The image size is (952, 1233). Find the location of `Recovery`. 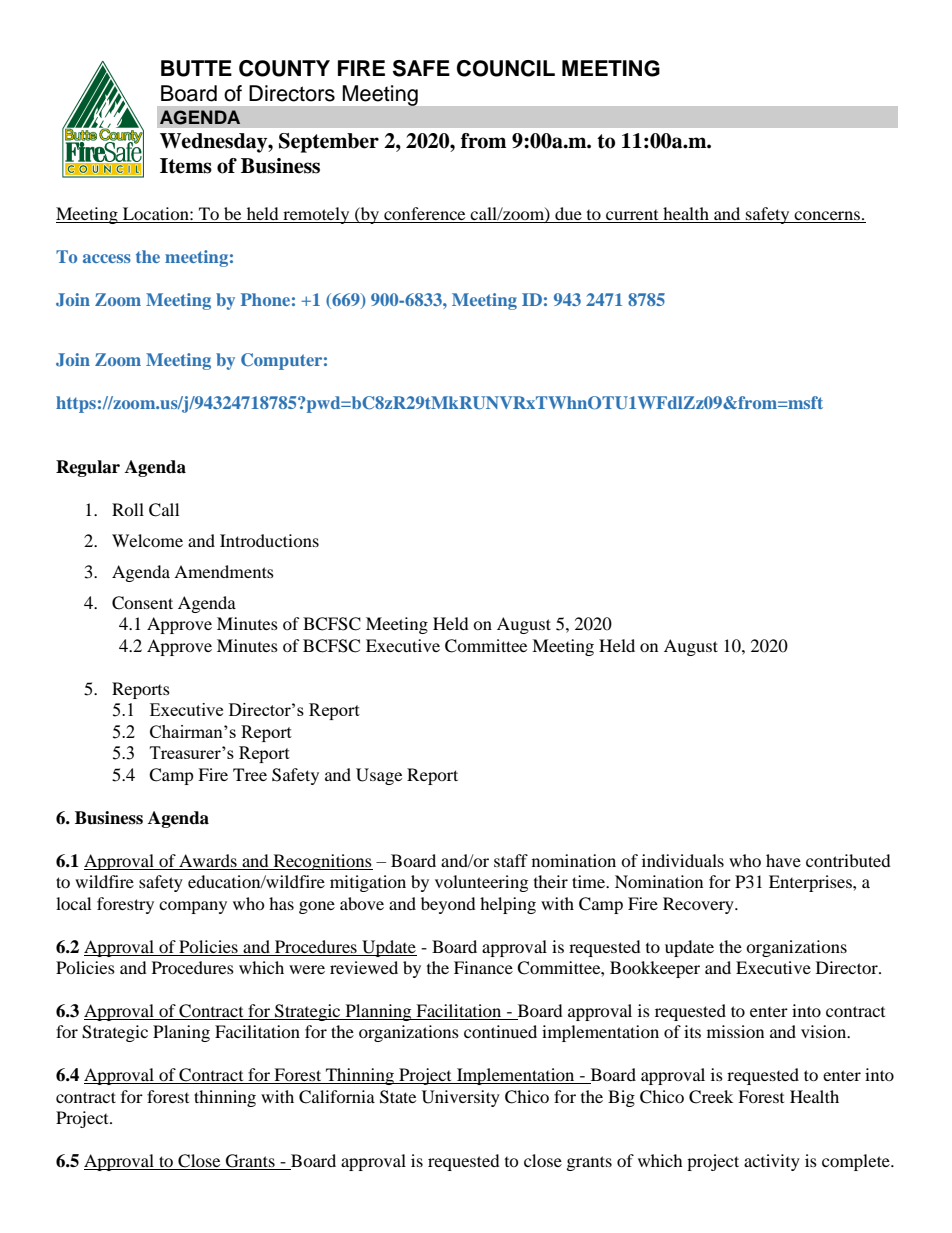

Recovery is located at coordinates (699, 905).
